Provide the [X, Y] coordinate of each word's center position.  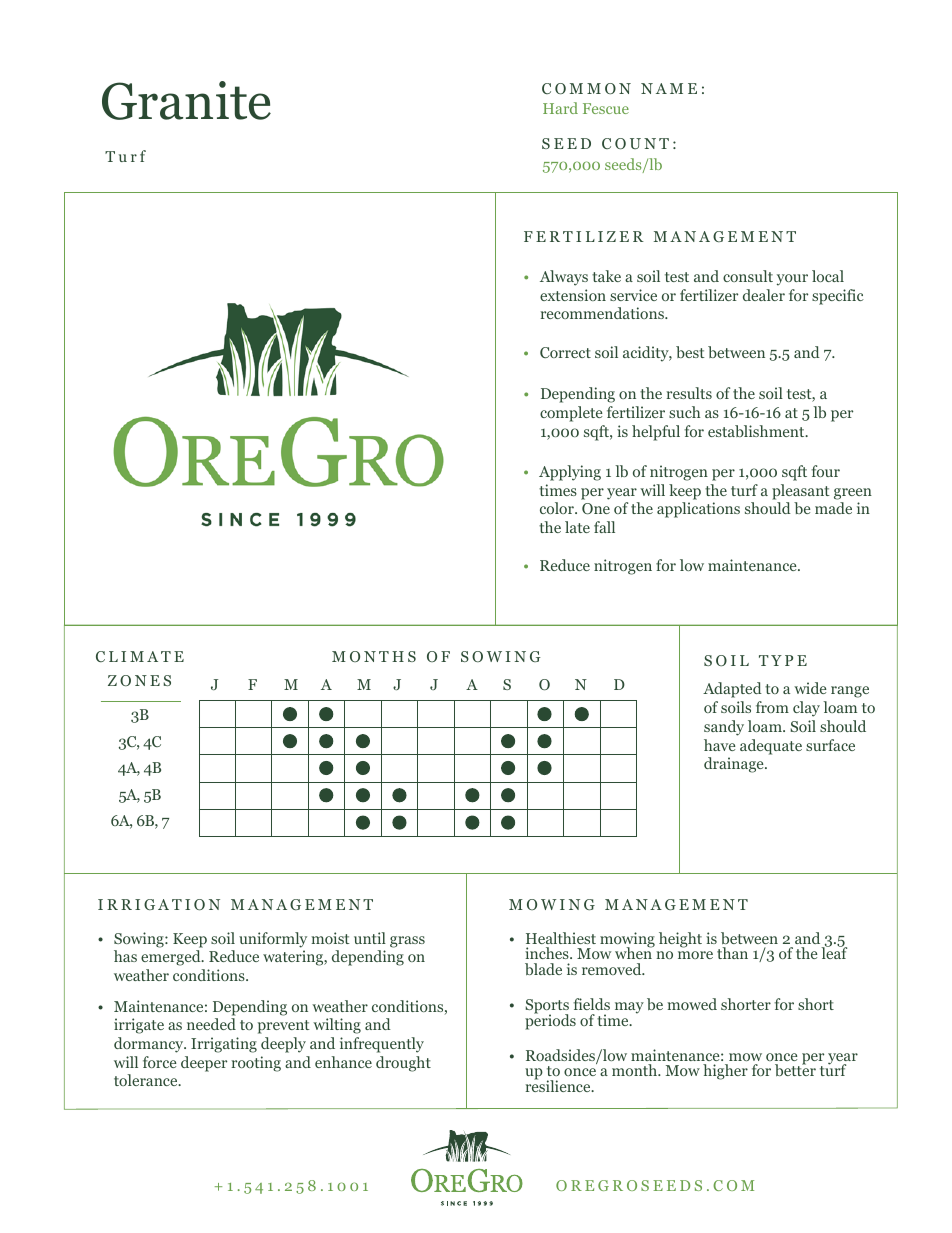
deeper [204, 1064]
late [577, 527]
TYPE [783, 660]
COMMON [586, 89]
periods [550, 1021]
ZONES [139, 680]
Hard [560, 108]
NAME [669, 88]
